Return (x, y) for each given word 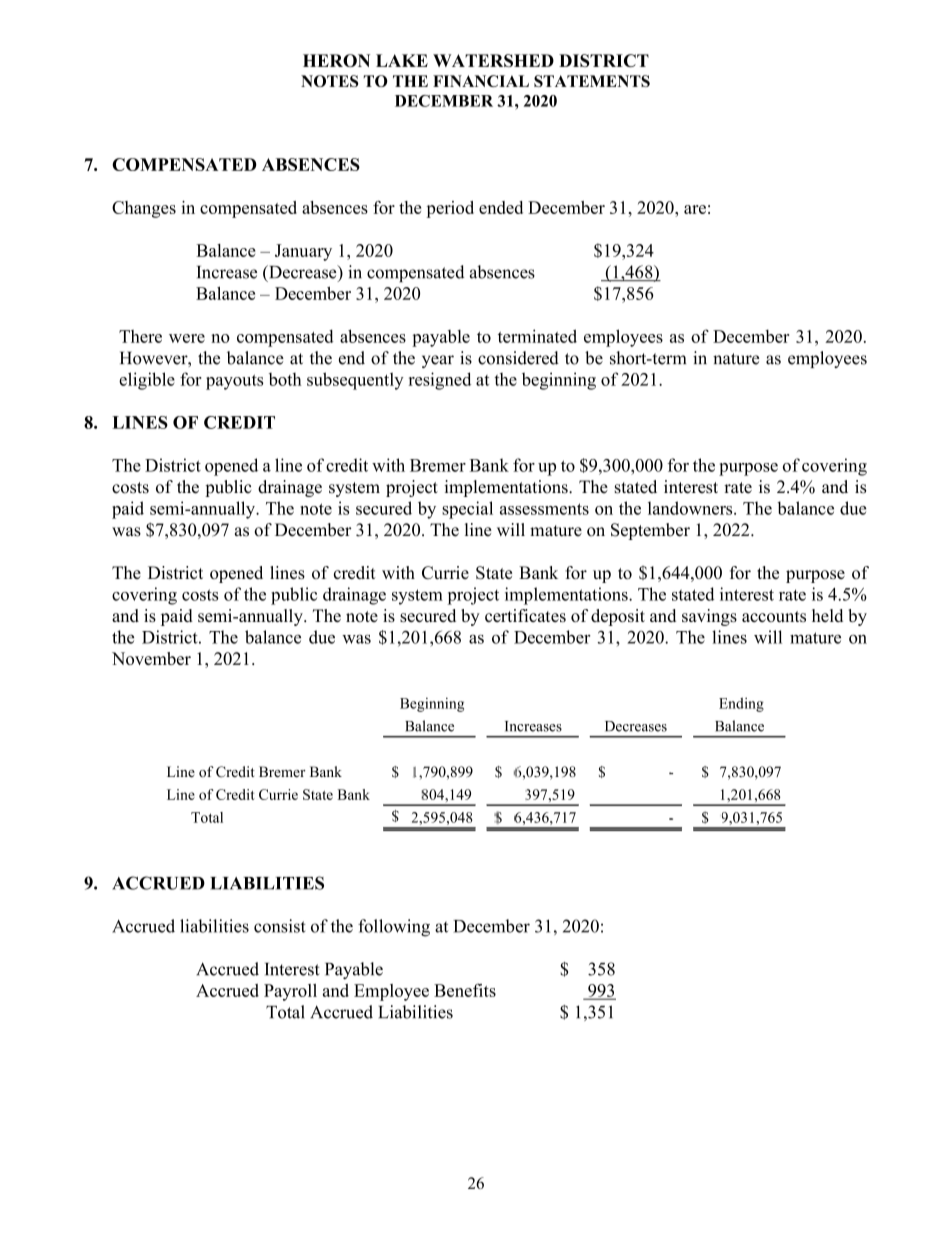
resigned (440, 381)
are (695, 209)
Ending (741, 704)
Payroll (290, 992)
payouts (234, 382)
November (151, 658)
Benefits (465, 990)
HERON (336, 60)
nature (736, 359)
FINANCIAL (481, 81)
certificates (525, 615)
